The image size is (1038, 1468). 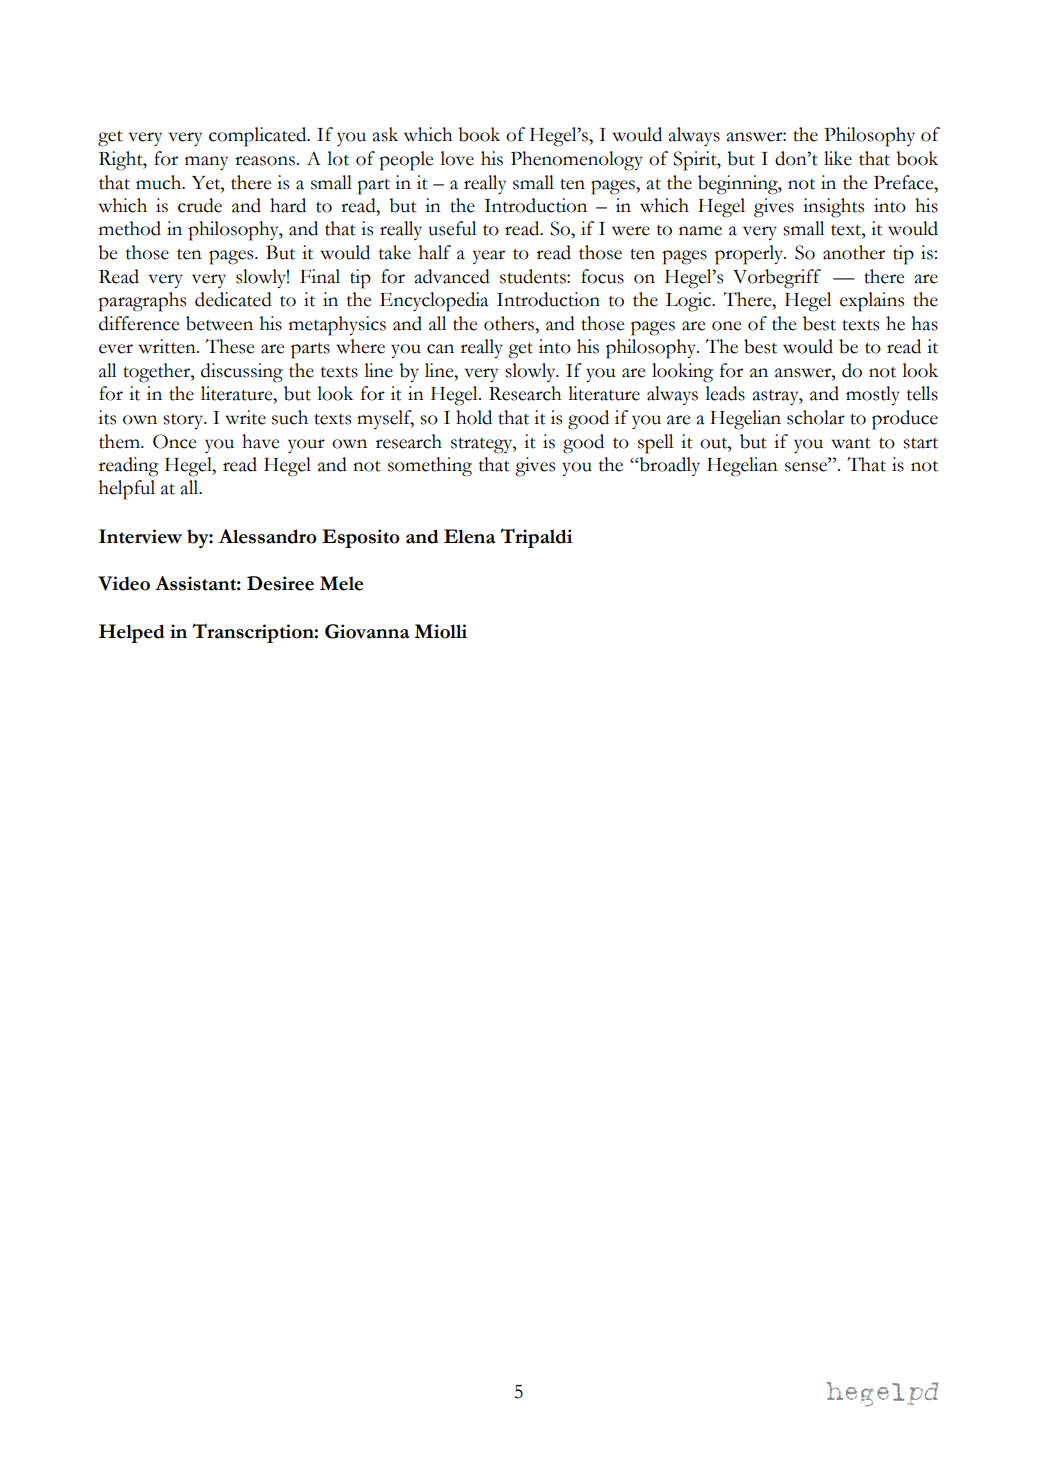 What do you see at coordinates (131, 633) in the document?
I see `Helped` at bounding box center [131, 633].
